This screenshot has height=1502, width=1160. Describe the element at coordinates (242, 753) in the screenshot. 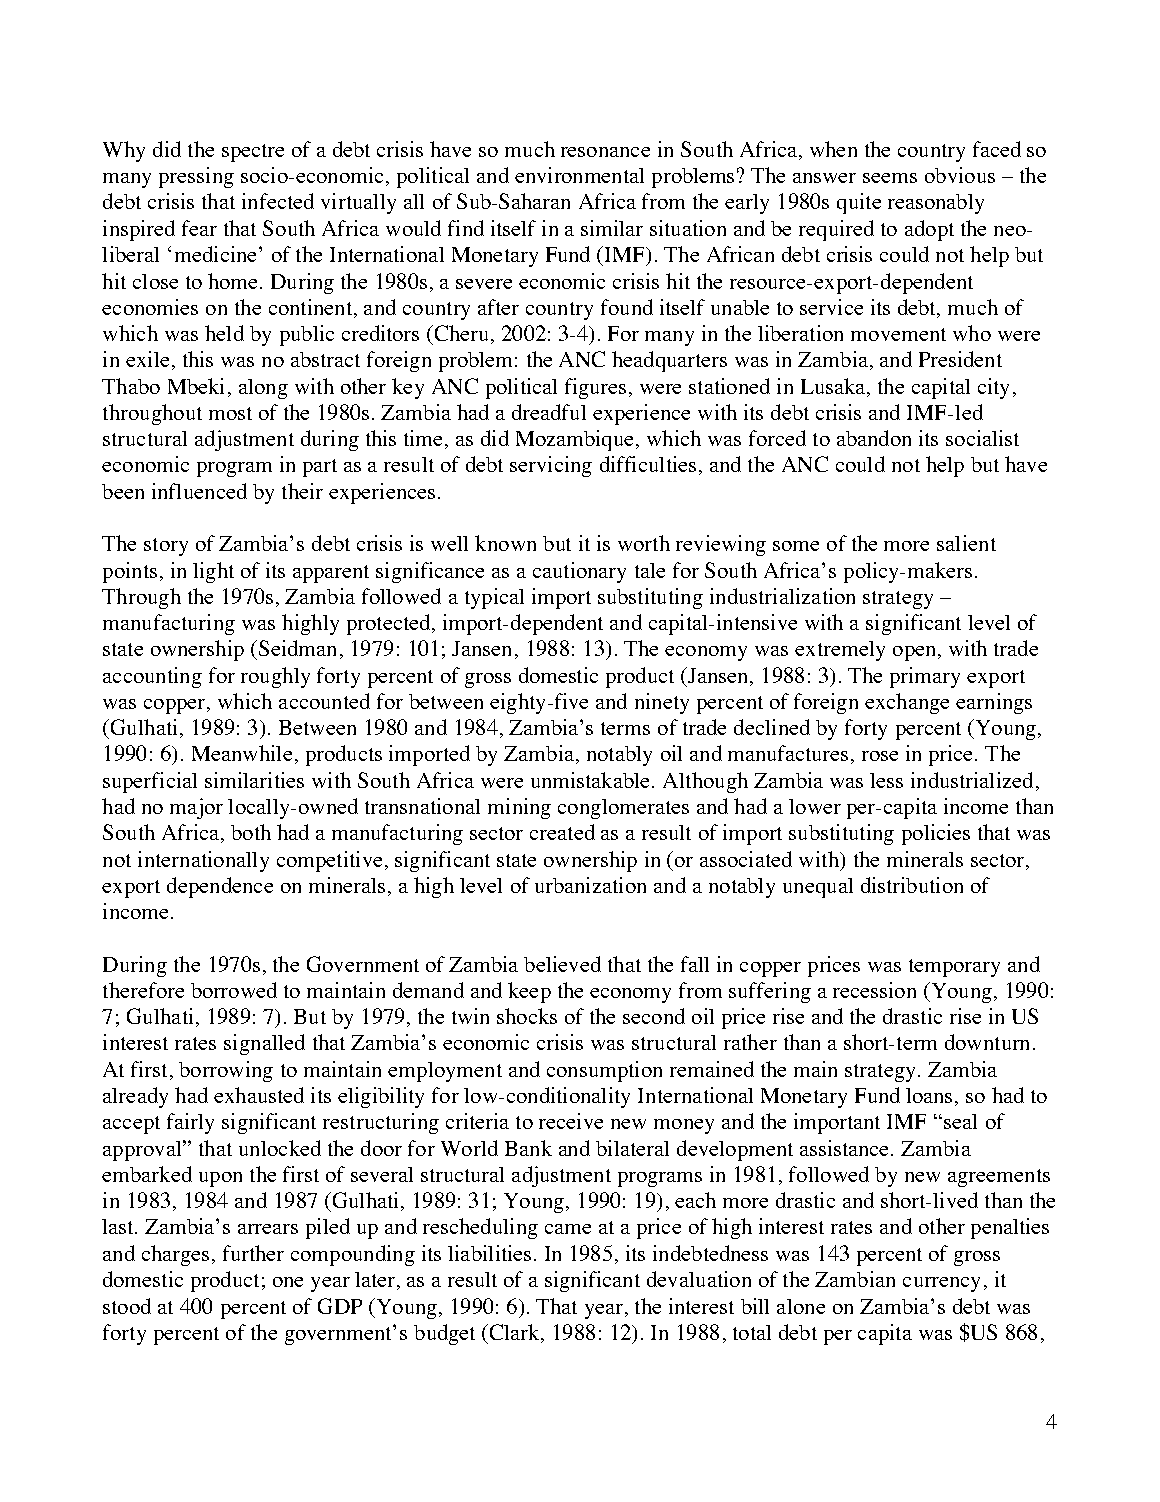

I see `Meanwhile` at that location.
